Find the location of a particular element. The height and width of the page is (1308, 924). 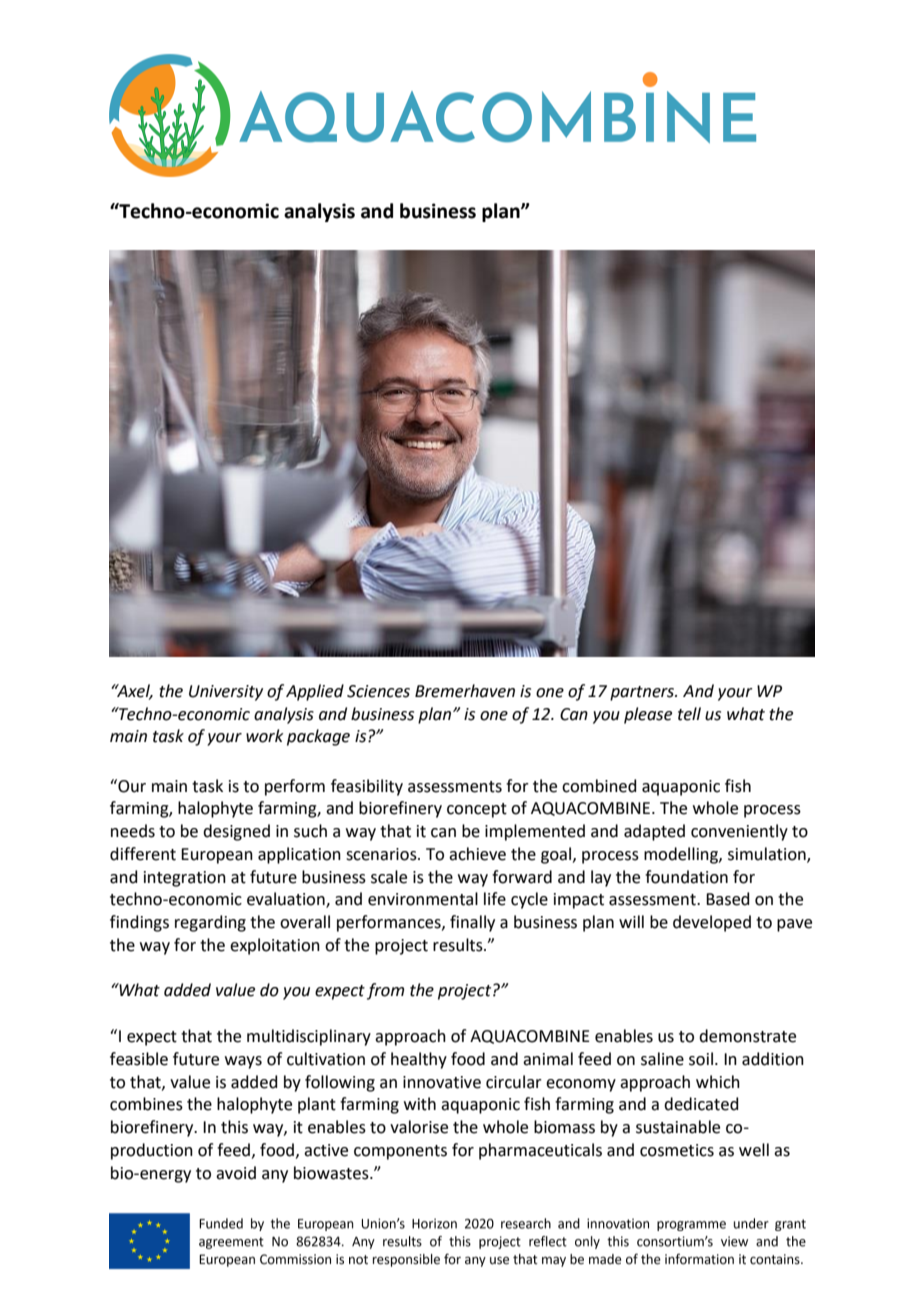

designed is located at coordinates (236, 832).
